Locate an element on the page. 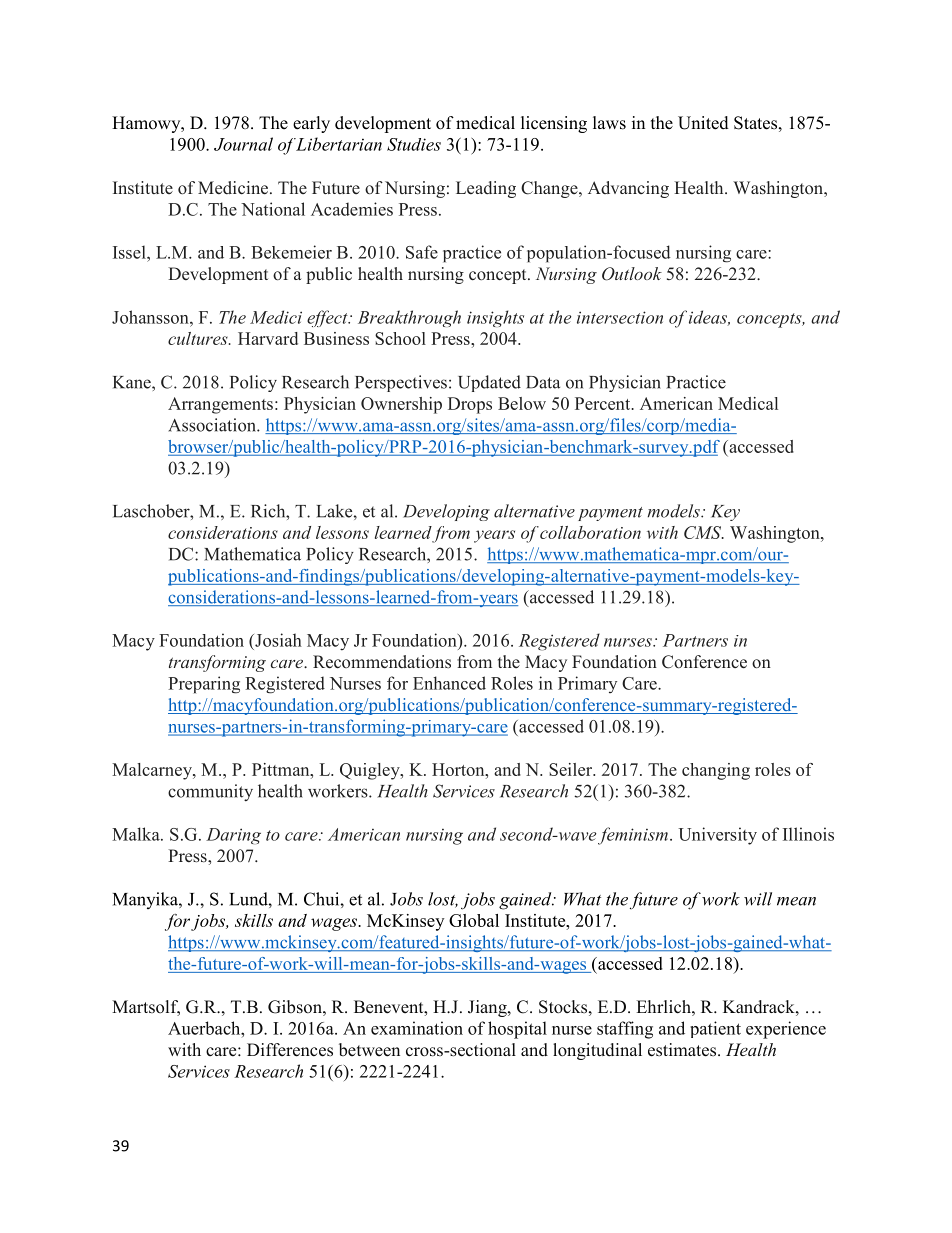 This page has height=1233, width=952. patient is located at coordinates (715, 1029).
